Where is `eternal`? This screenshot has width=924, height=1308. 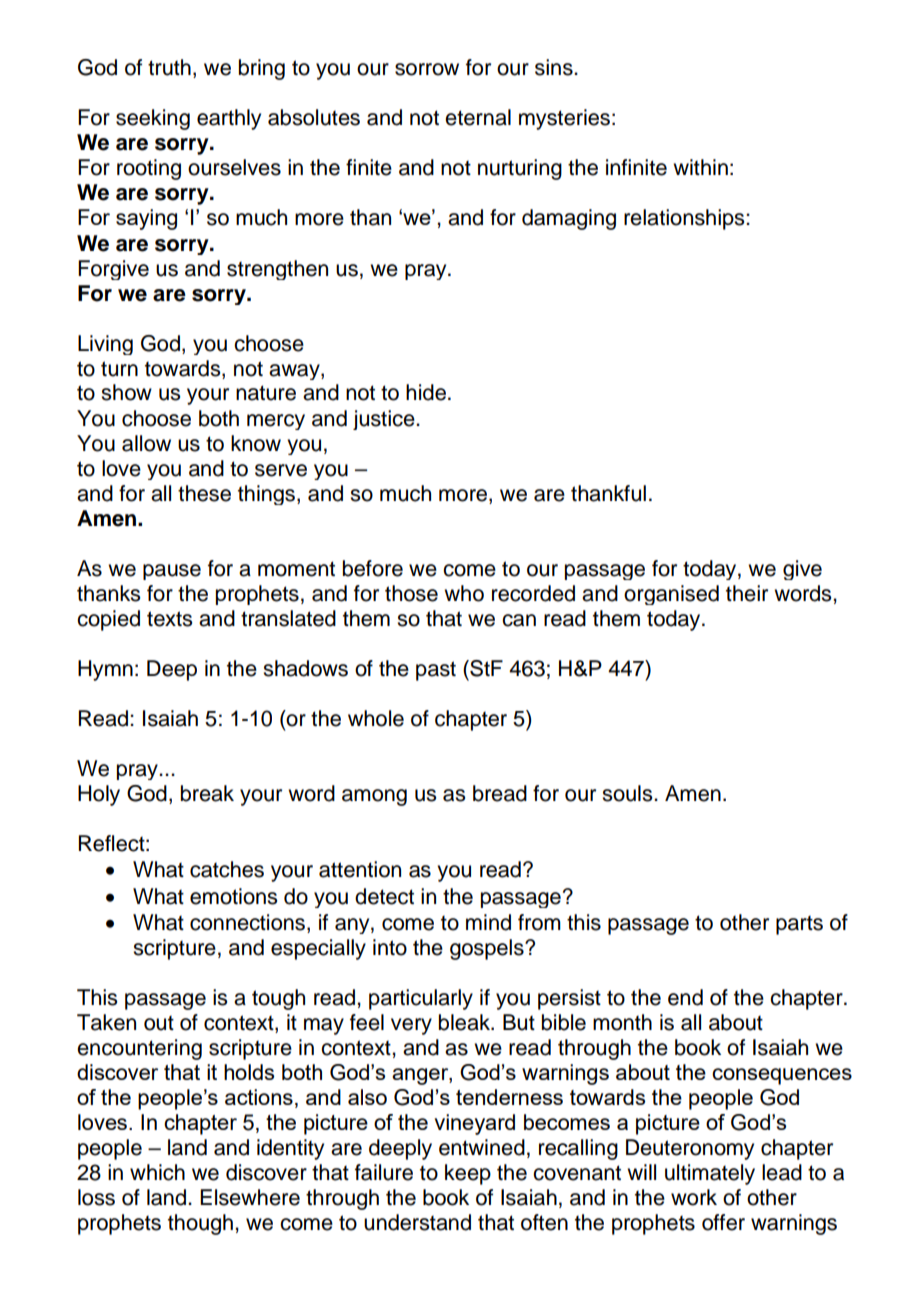 eternal is located at coordinates (478, 117).
